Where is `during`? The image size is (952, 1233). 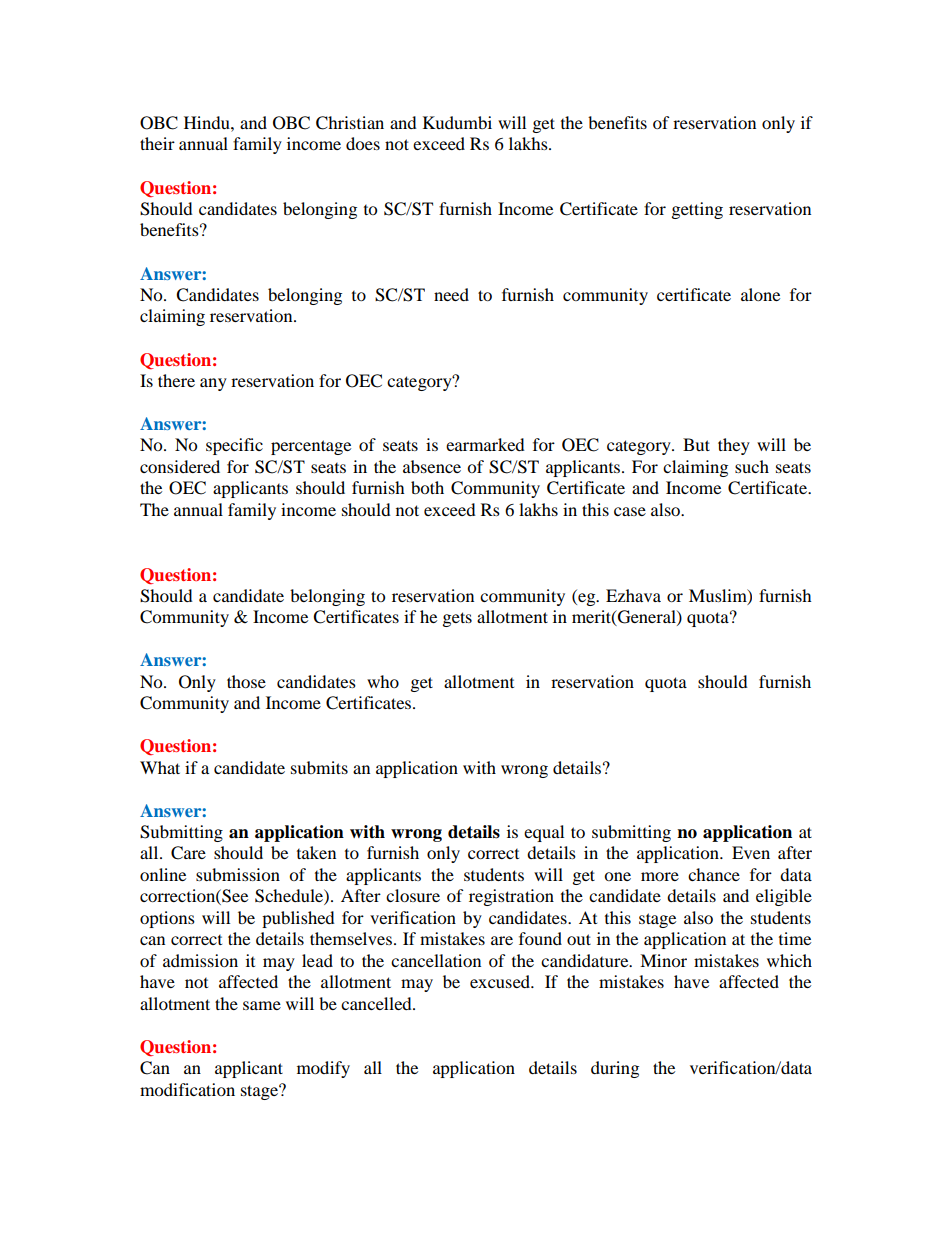
during is located at coordinates (615, 1069).
